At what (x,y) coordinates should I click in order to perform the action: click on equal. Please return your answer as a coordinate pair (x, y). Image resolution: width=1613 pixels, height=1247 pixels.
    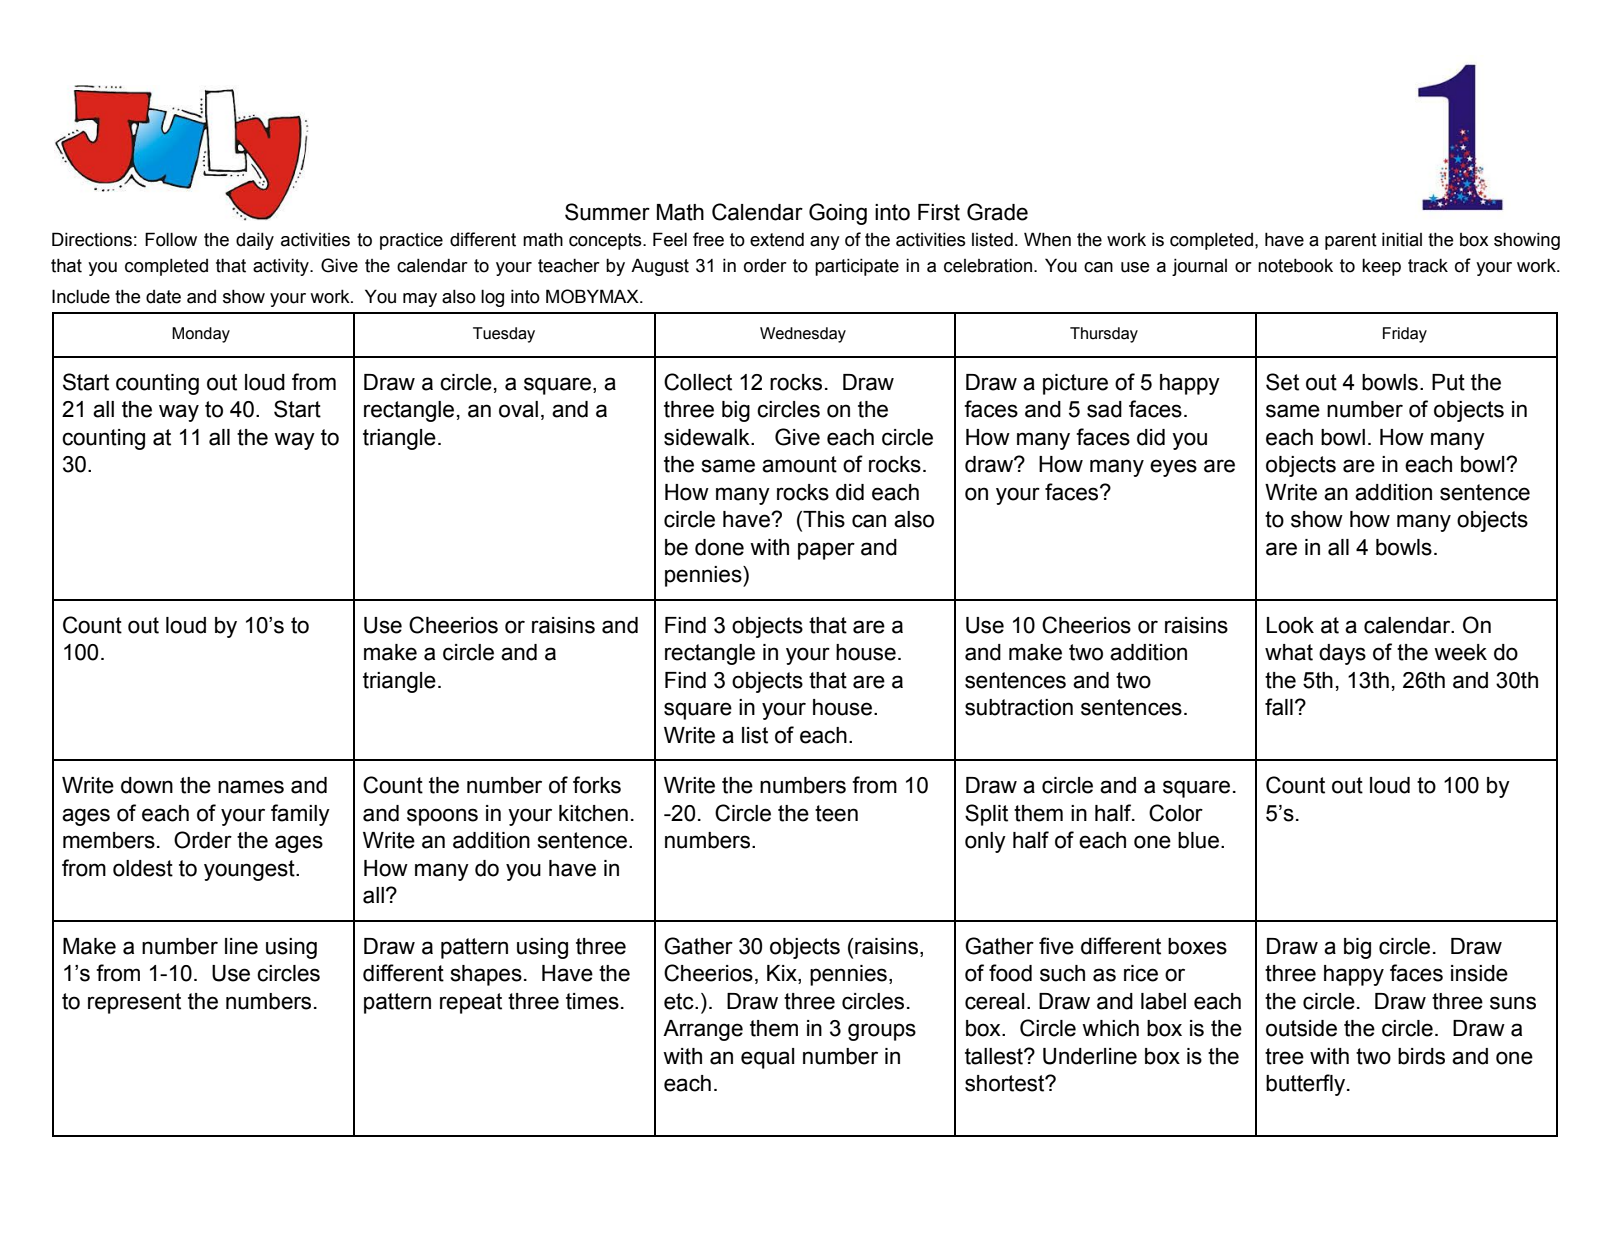
    Looking at the image, I should click on (768, 1058).
